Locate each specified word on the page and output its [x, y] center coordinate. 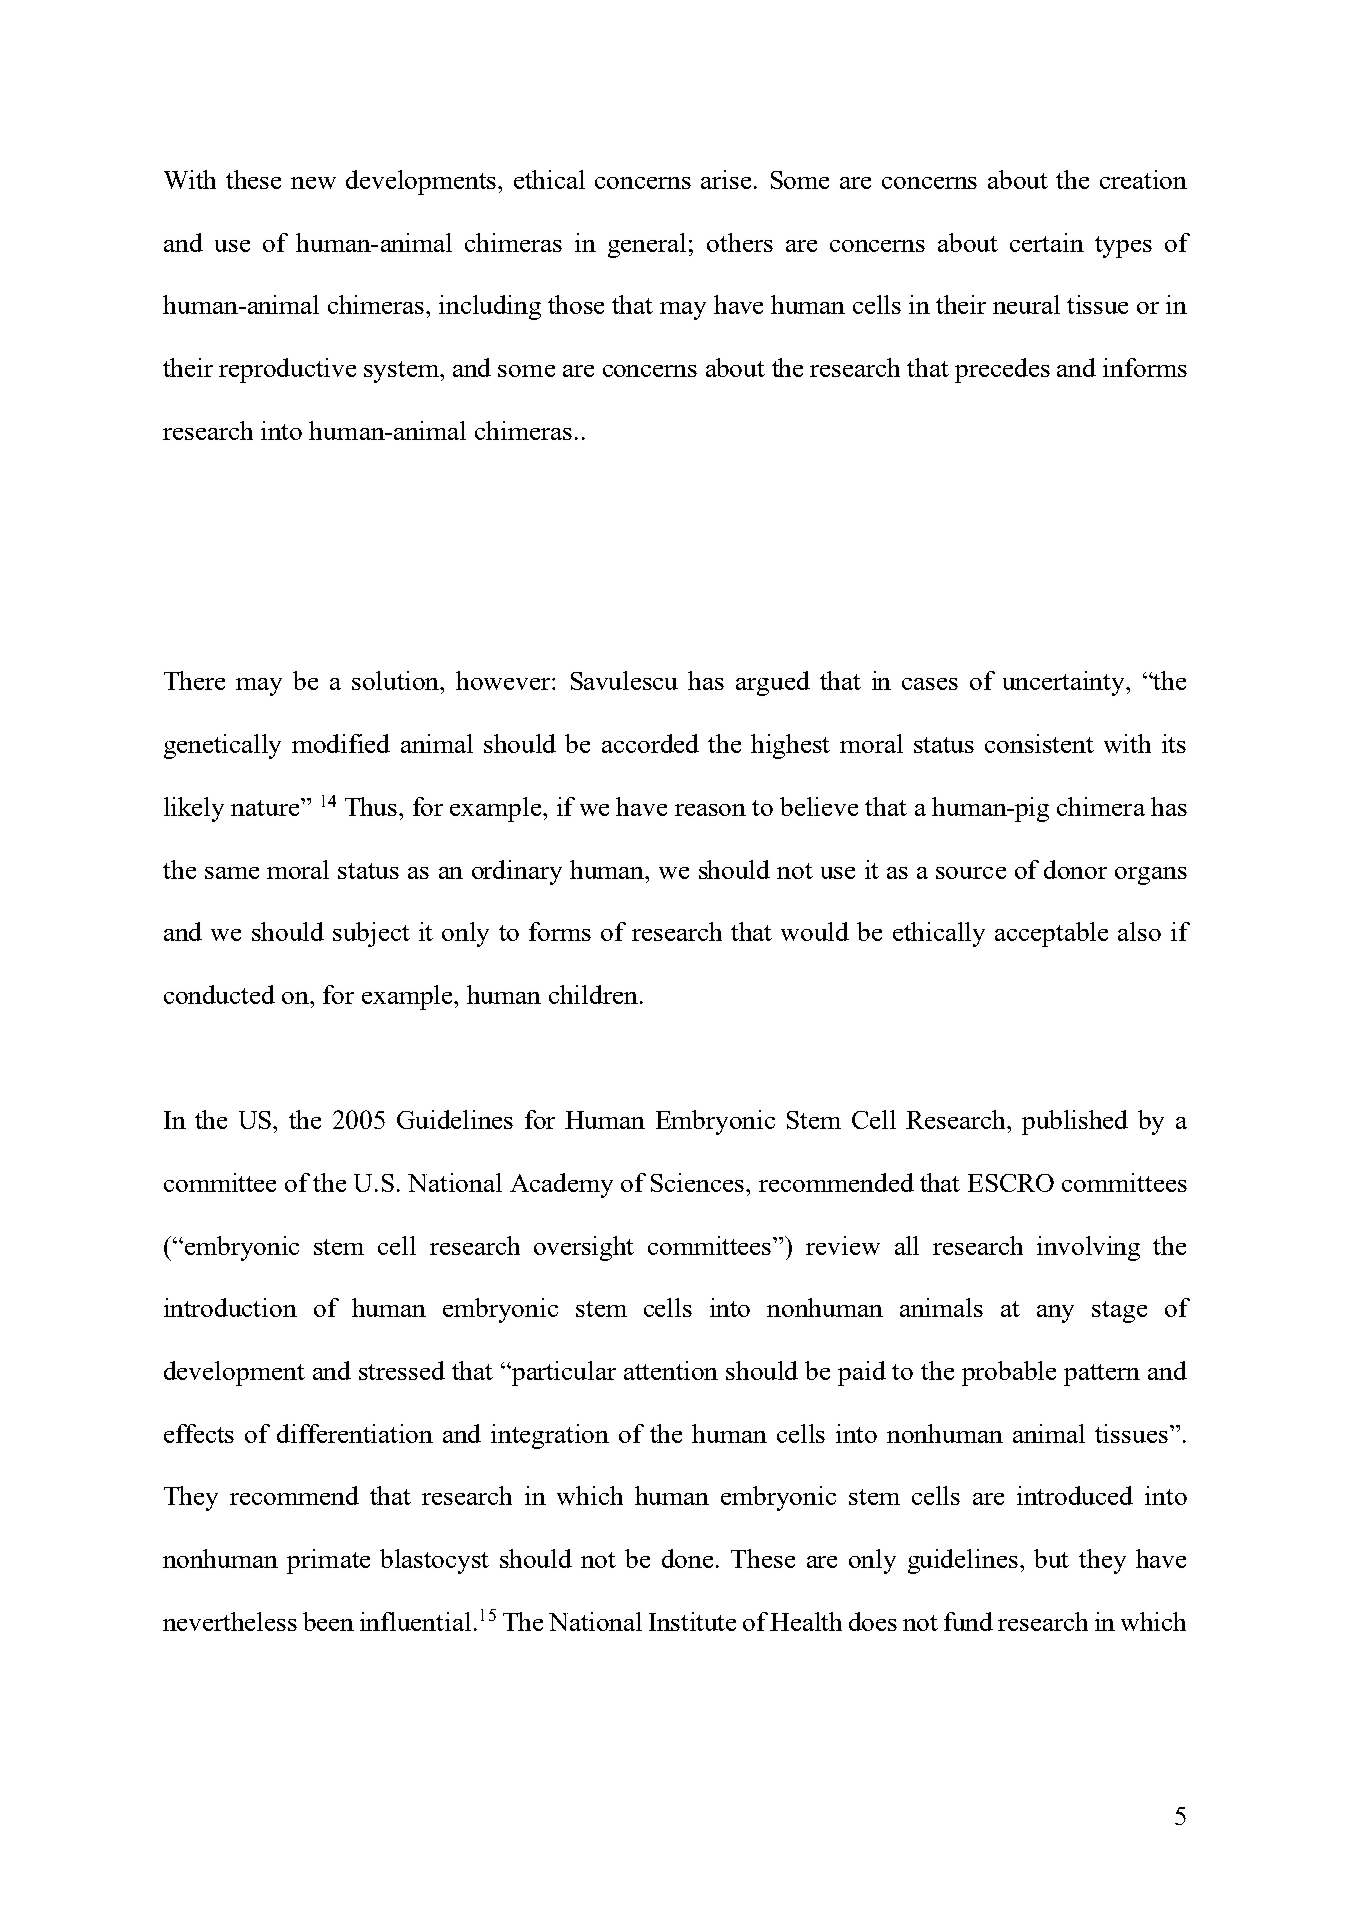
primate [328, 1561]
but [1051, 1558]
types [1123, 247]
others [740, 242]
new [313, 183]
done [687, 1558]
